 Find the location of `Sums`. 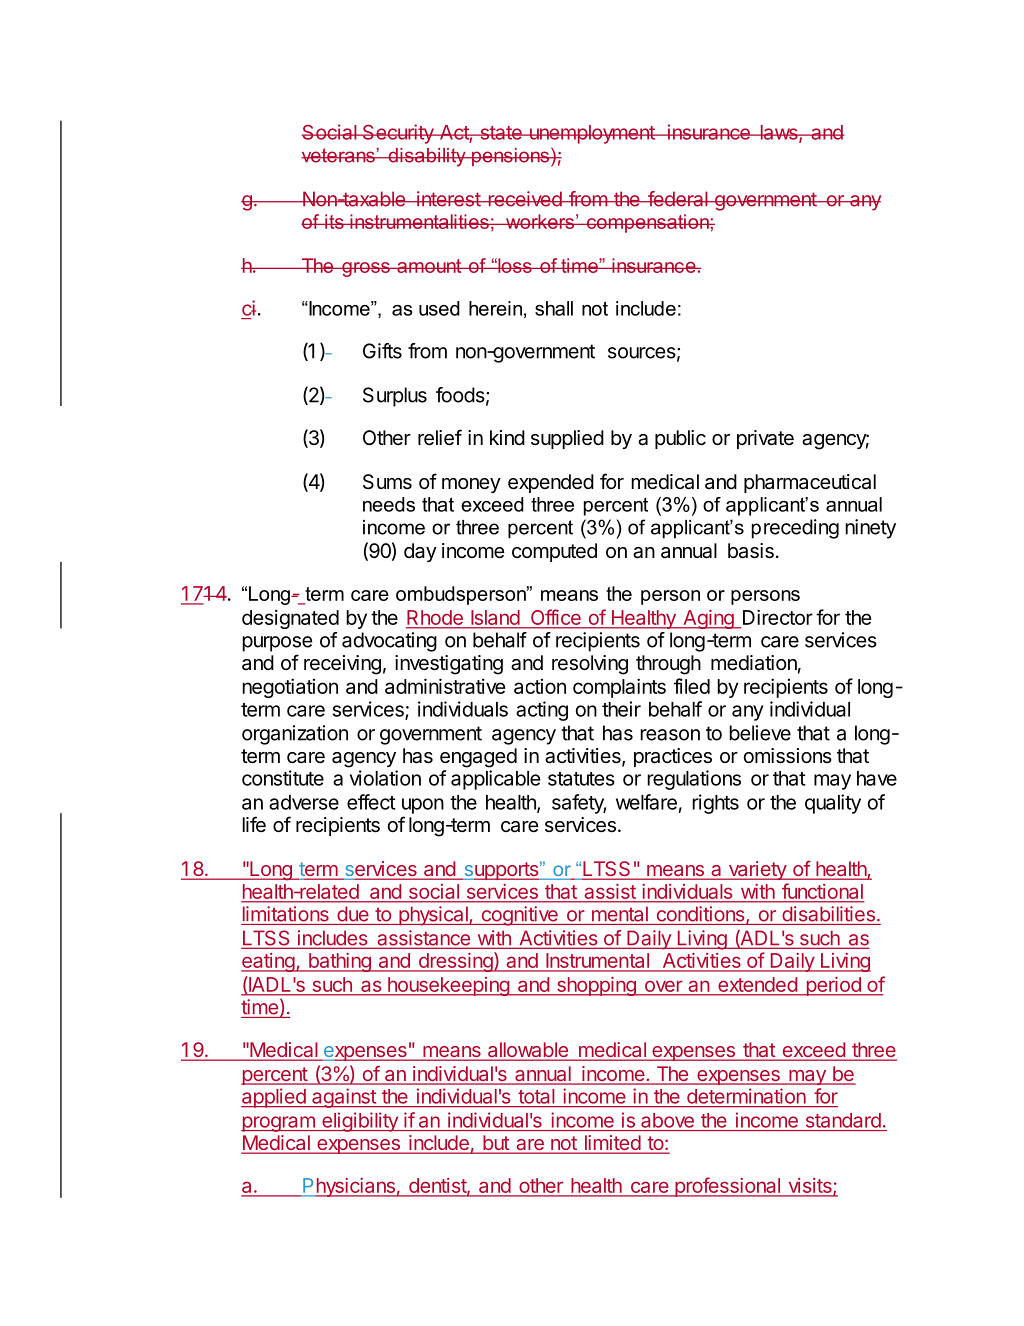

Sums is located at coordinates (387, 482).
